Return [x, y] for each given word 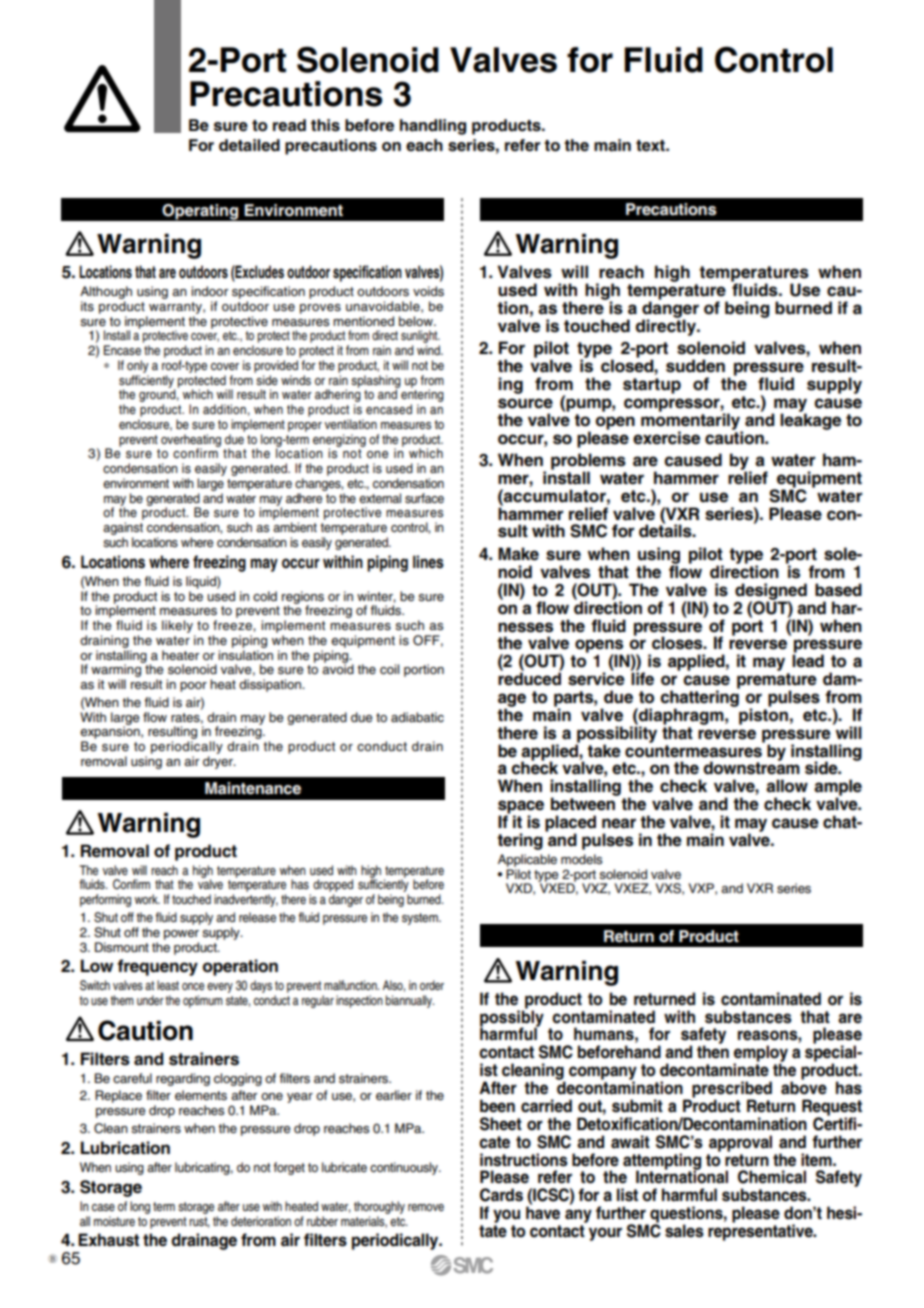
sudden [695, 366]
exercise [666, 438]
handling [433, 127]
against [123, 530]
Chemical [772, 1177]
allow [787, 786]
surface [424, 498]
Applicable [527, 860]
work [147, 899]
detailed [249, 145]
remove [426, 1207]
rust [199, 1222]
